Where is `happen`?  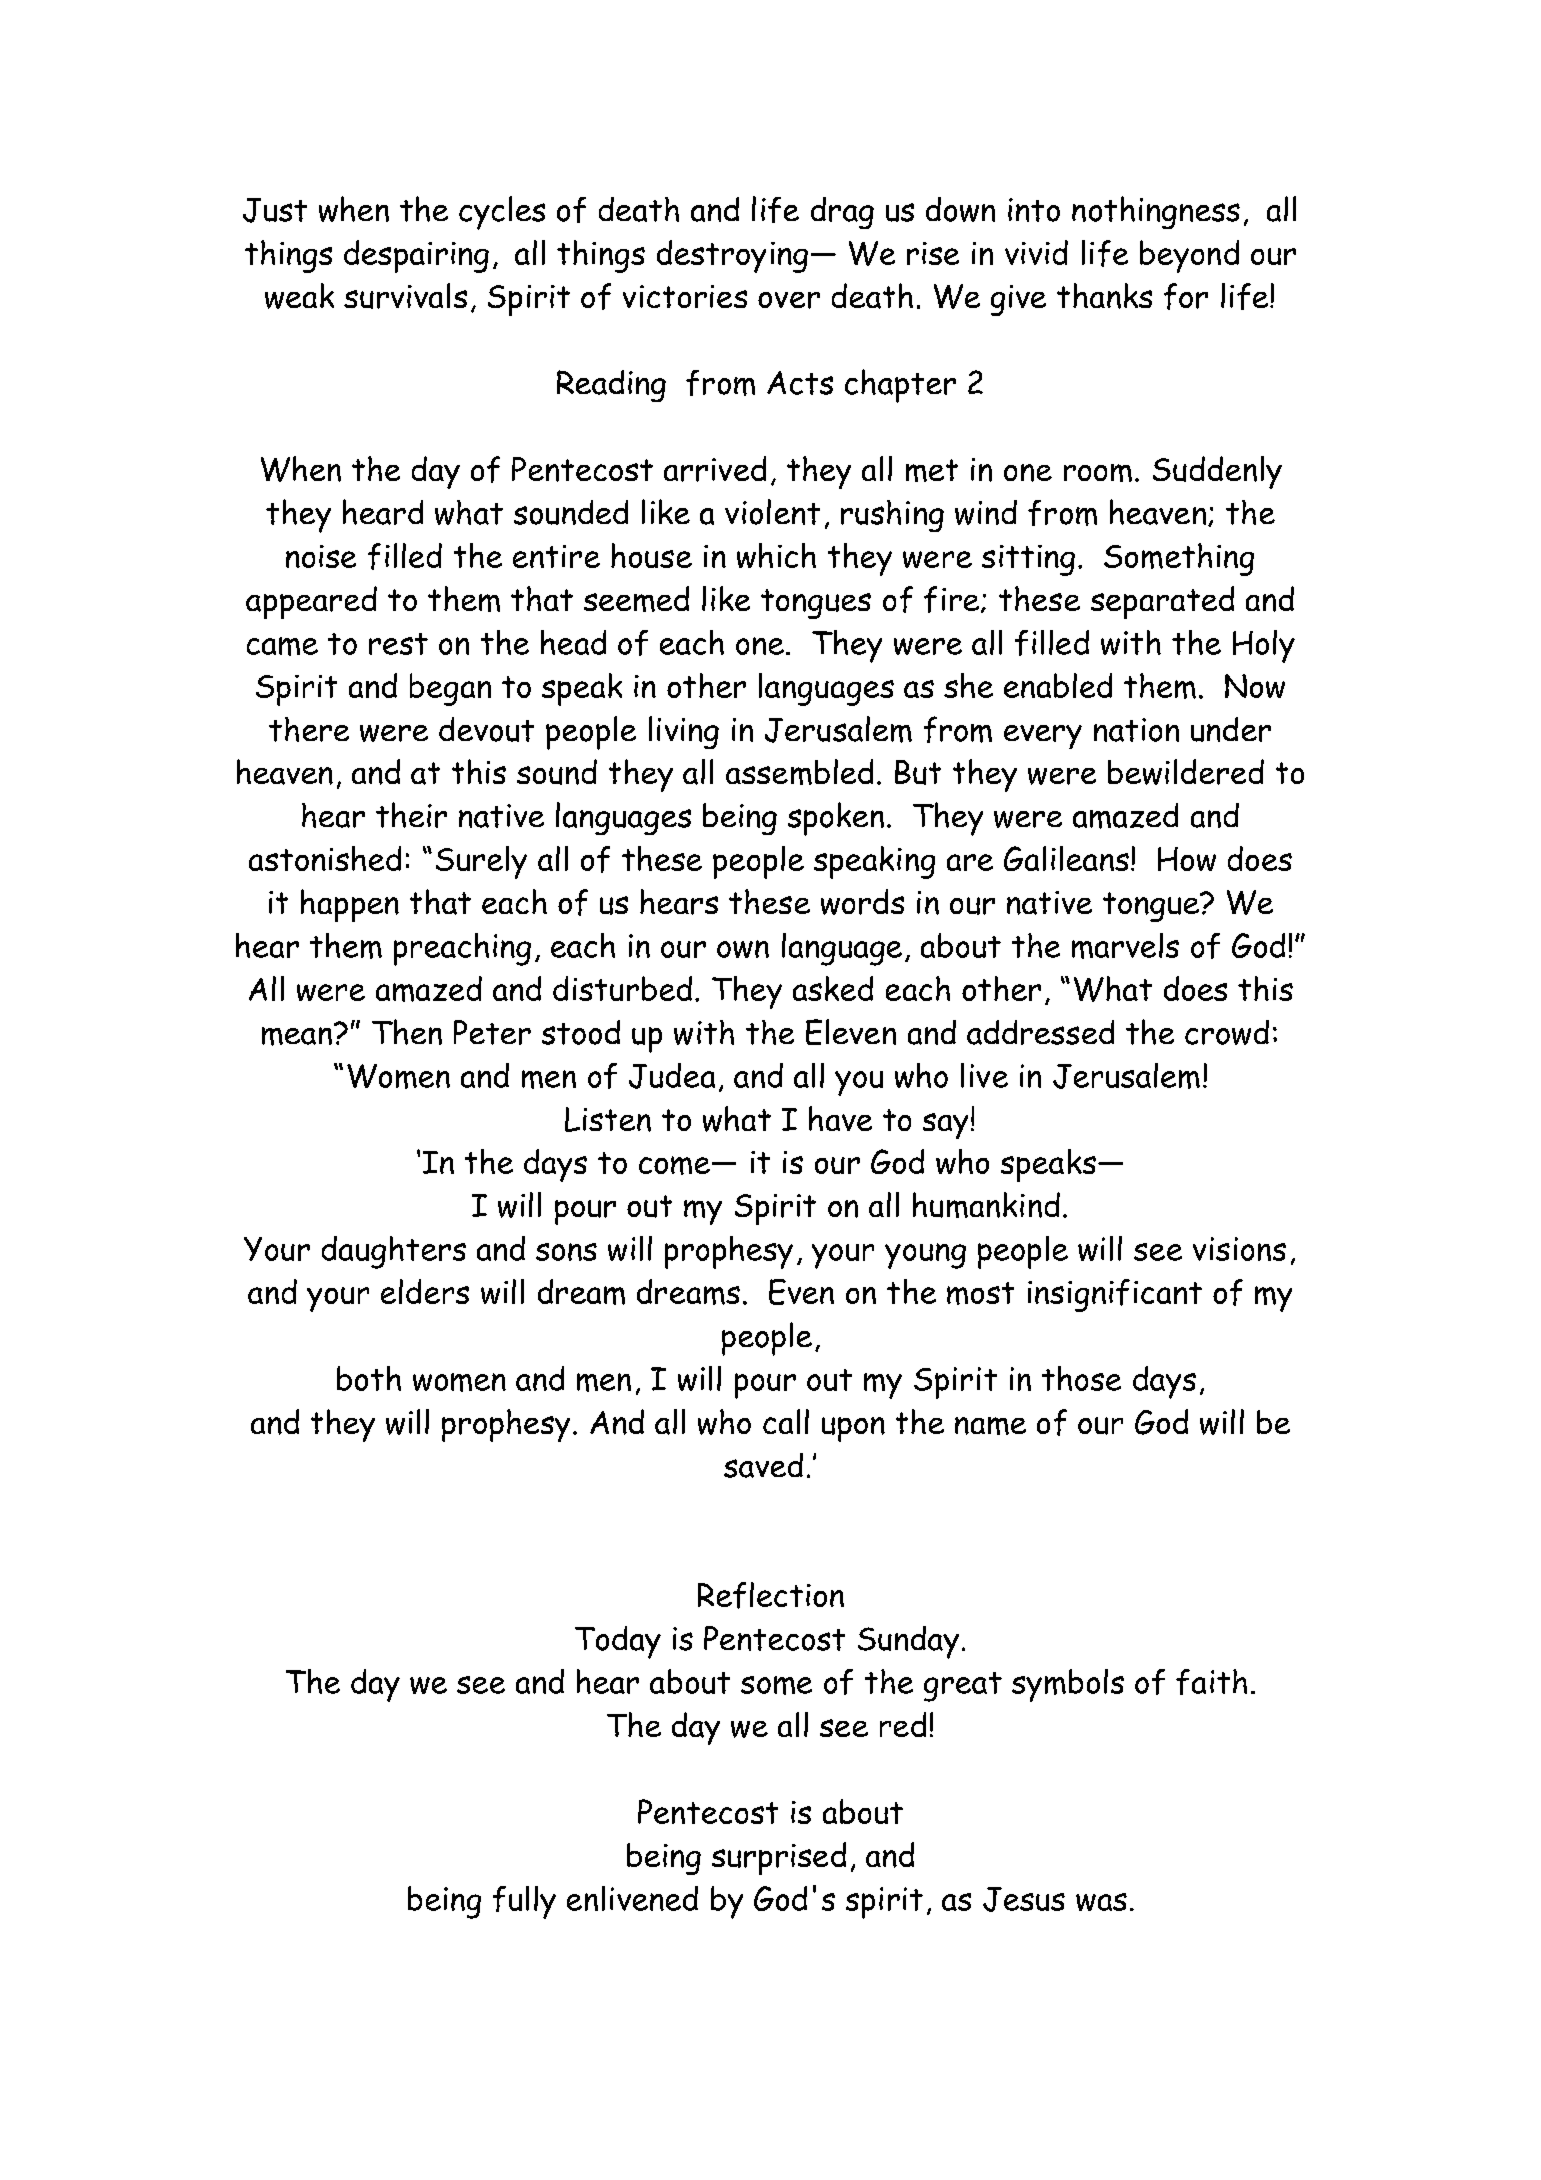
happen is located at coordinates (350, 905).
